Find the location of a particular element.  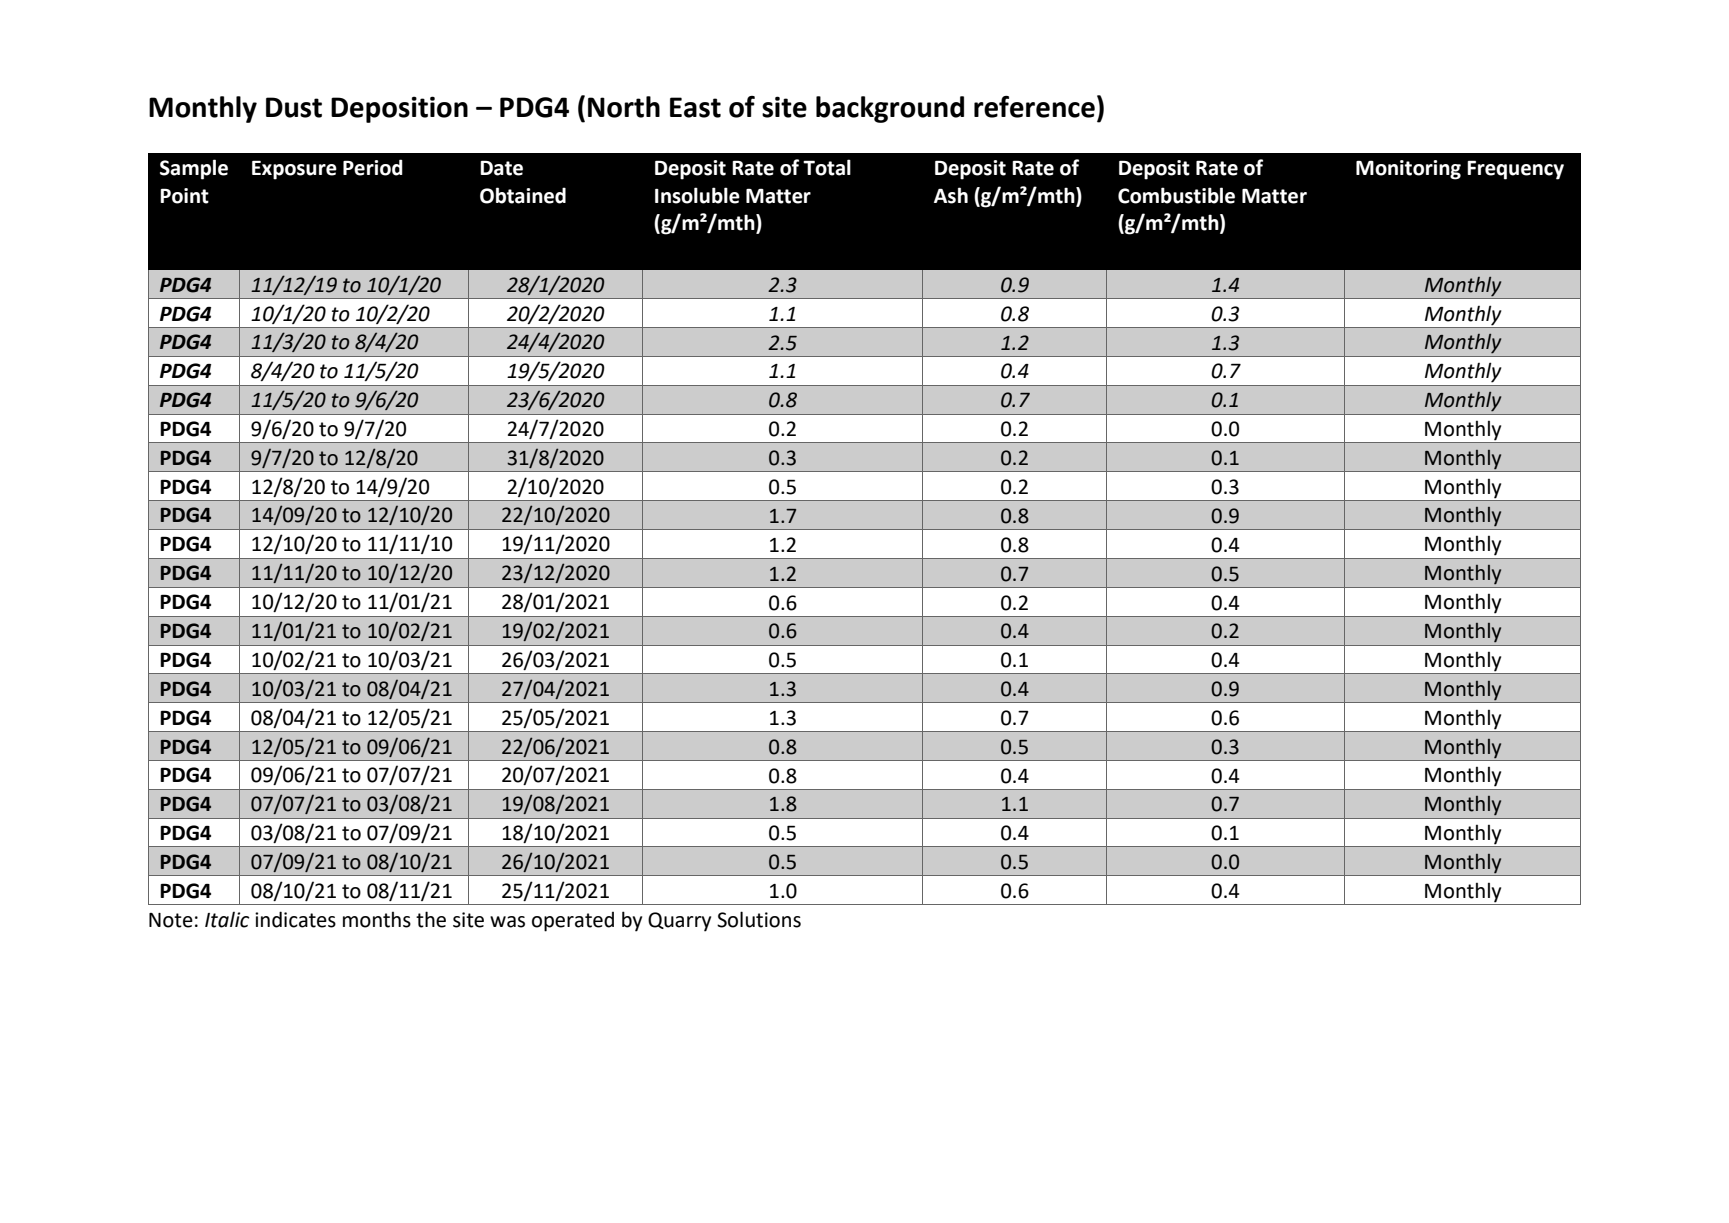

Ash is located at coordinates (951, 195).
